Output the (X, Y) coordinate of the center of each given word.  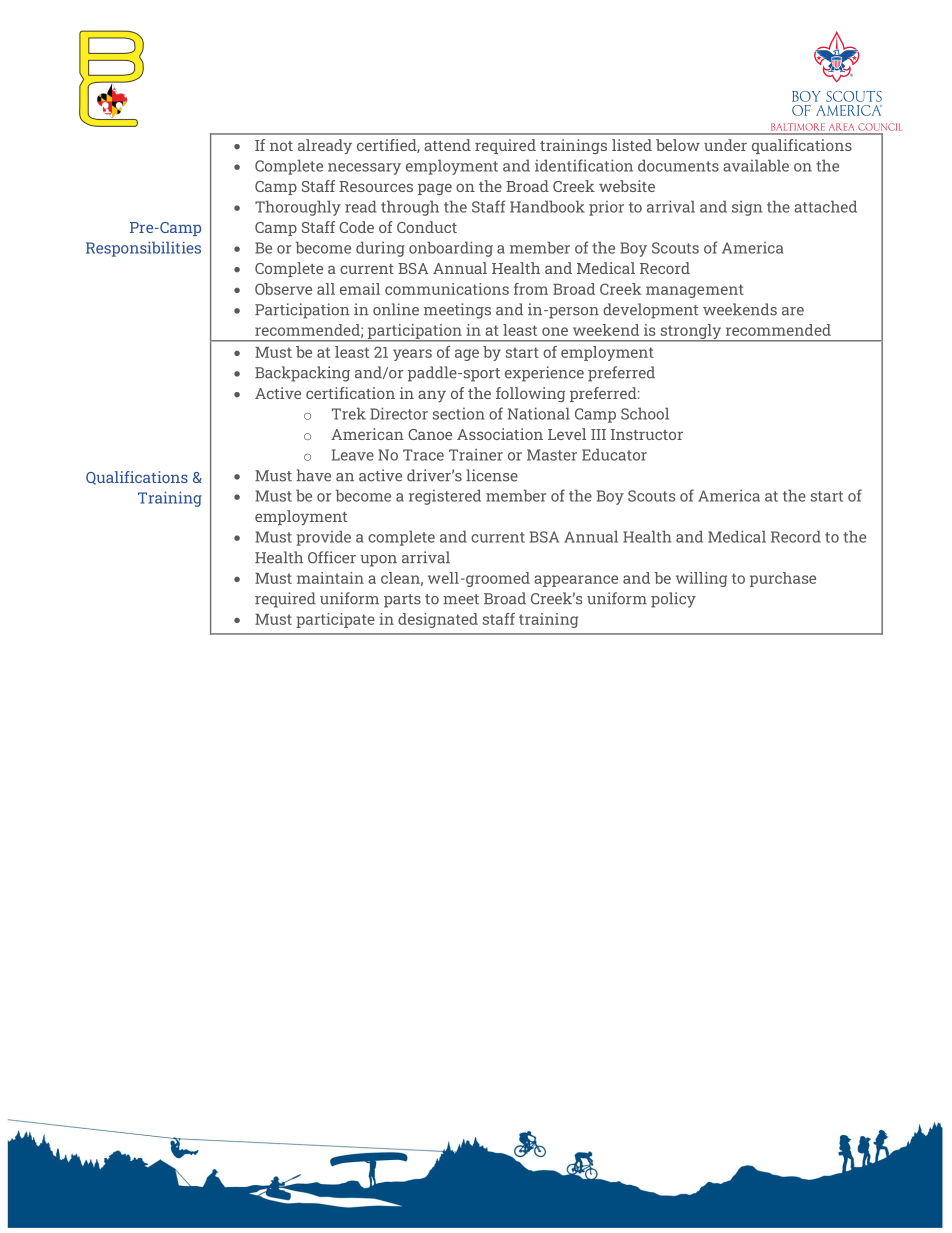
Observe (283, 289)
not (281, 146)
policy (673, 600)
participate (335, 620)
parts (402, 601)
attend (447, 145)
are (793, 311)
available (756, 165)
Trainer (476, 454)
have (314, 475)
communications (447, 289)
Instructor (647, 434)
